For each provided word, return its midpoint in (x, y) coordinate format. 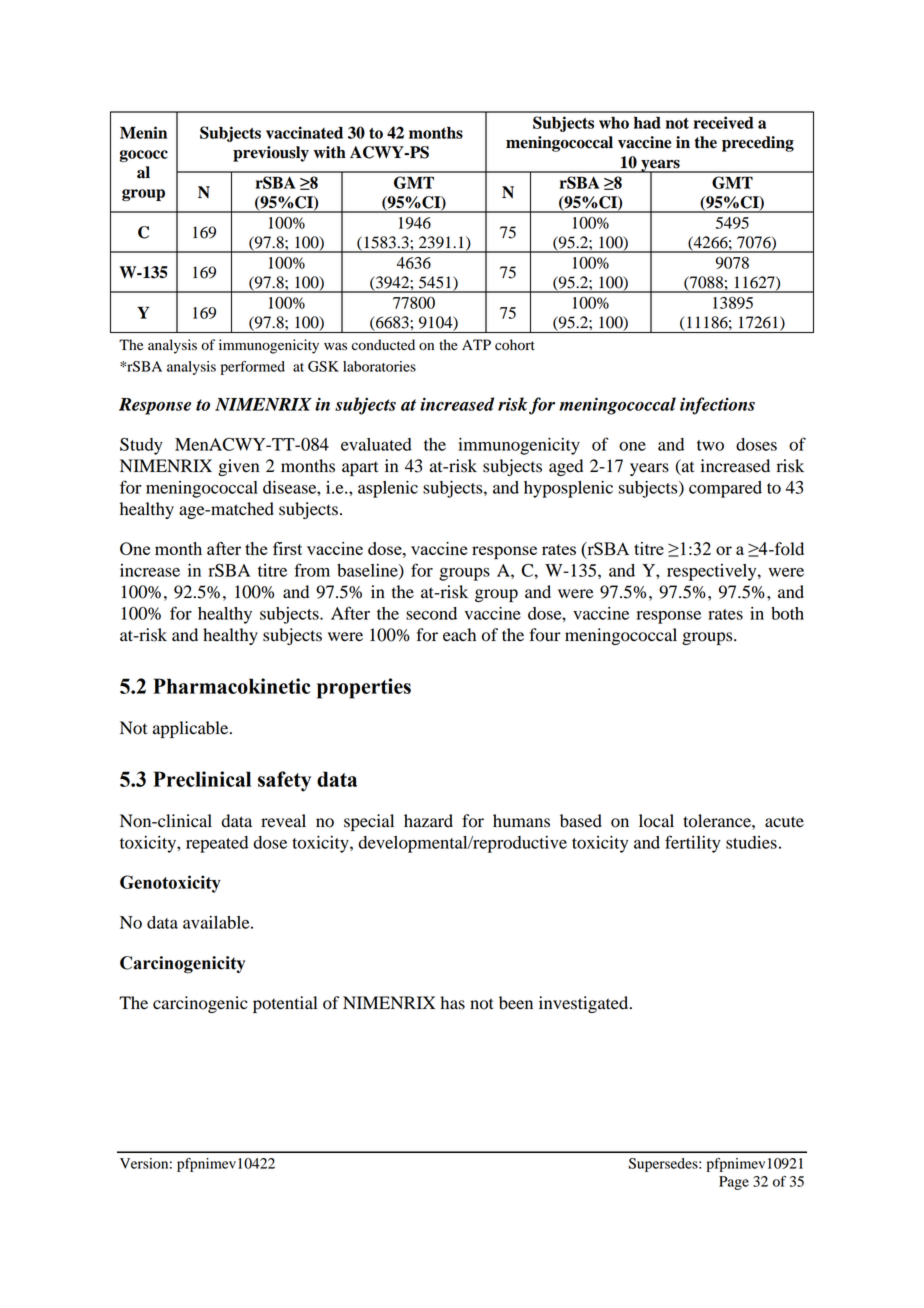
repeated (217, 844)
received (724, 122)
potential (285, 1004)
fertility (693, 844)
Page (734, 1183)
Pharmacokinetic (231, 686)
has (452, 1003)
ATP (476, 344)
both (787, 613)
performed (253, 368)
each (459, 635)
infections (717, 406)
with (330, 152)
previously (271, 154)
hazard (428, 821)
